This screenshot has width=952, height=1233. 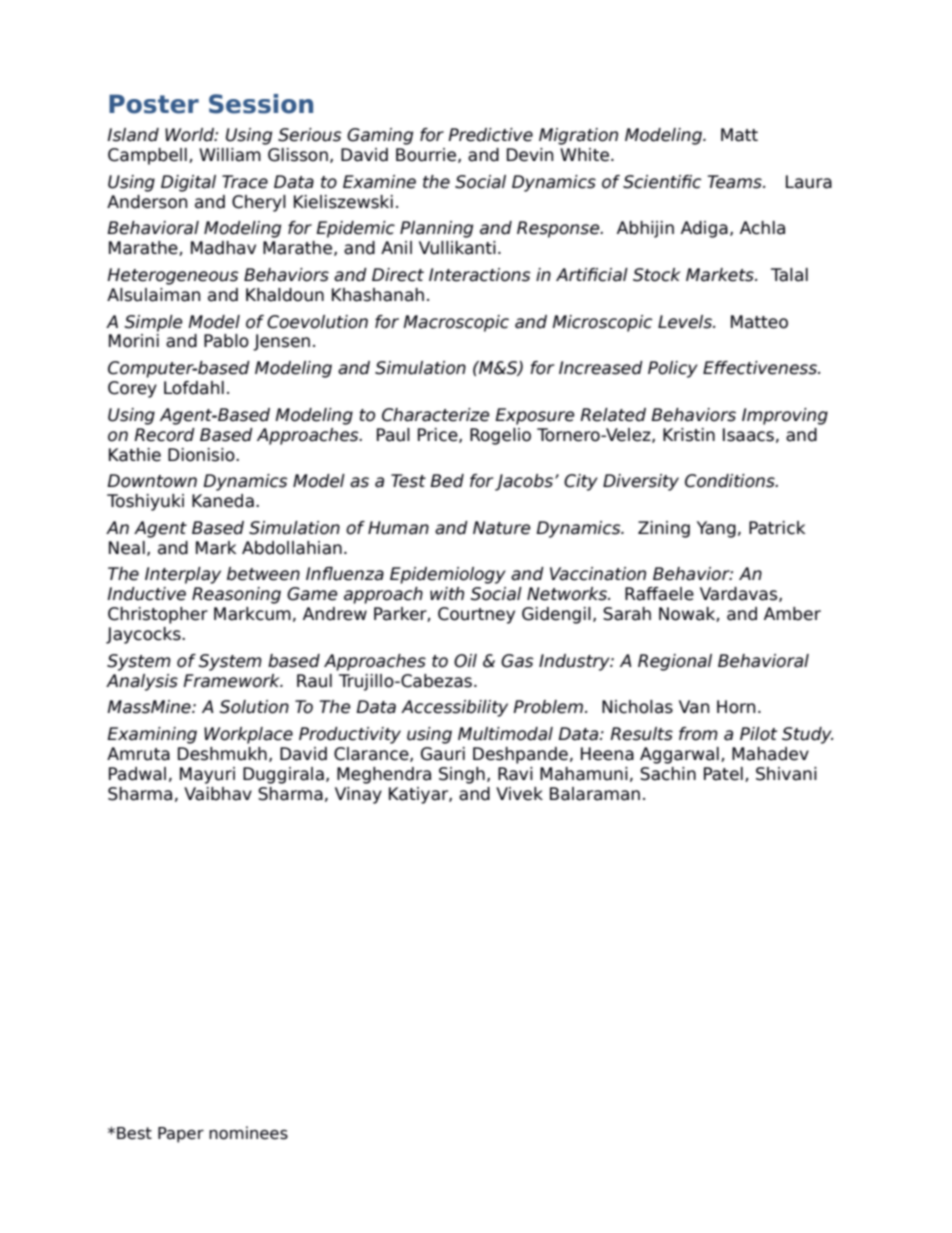 What do you see at coordinates (792, 614) in the screenshot?
I see `Amber` at bounding box center [792, 614].
